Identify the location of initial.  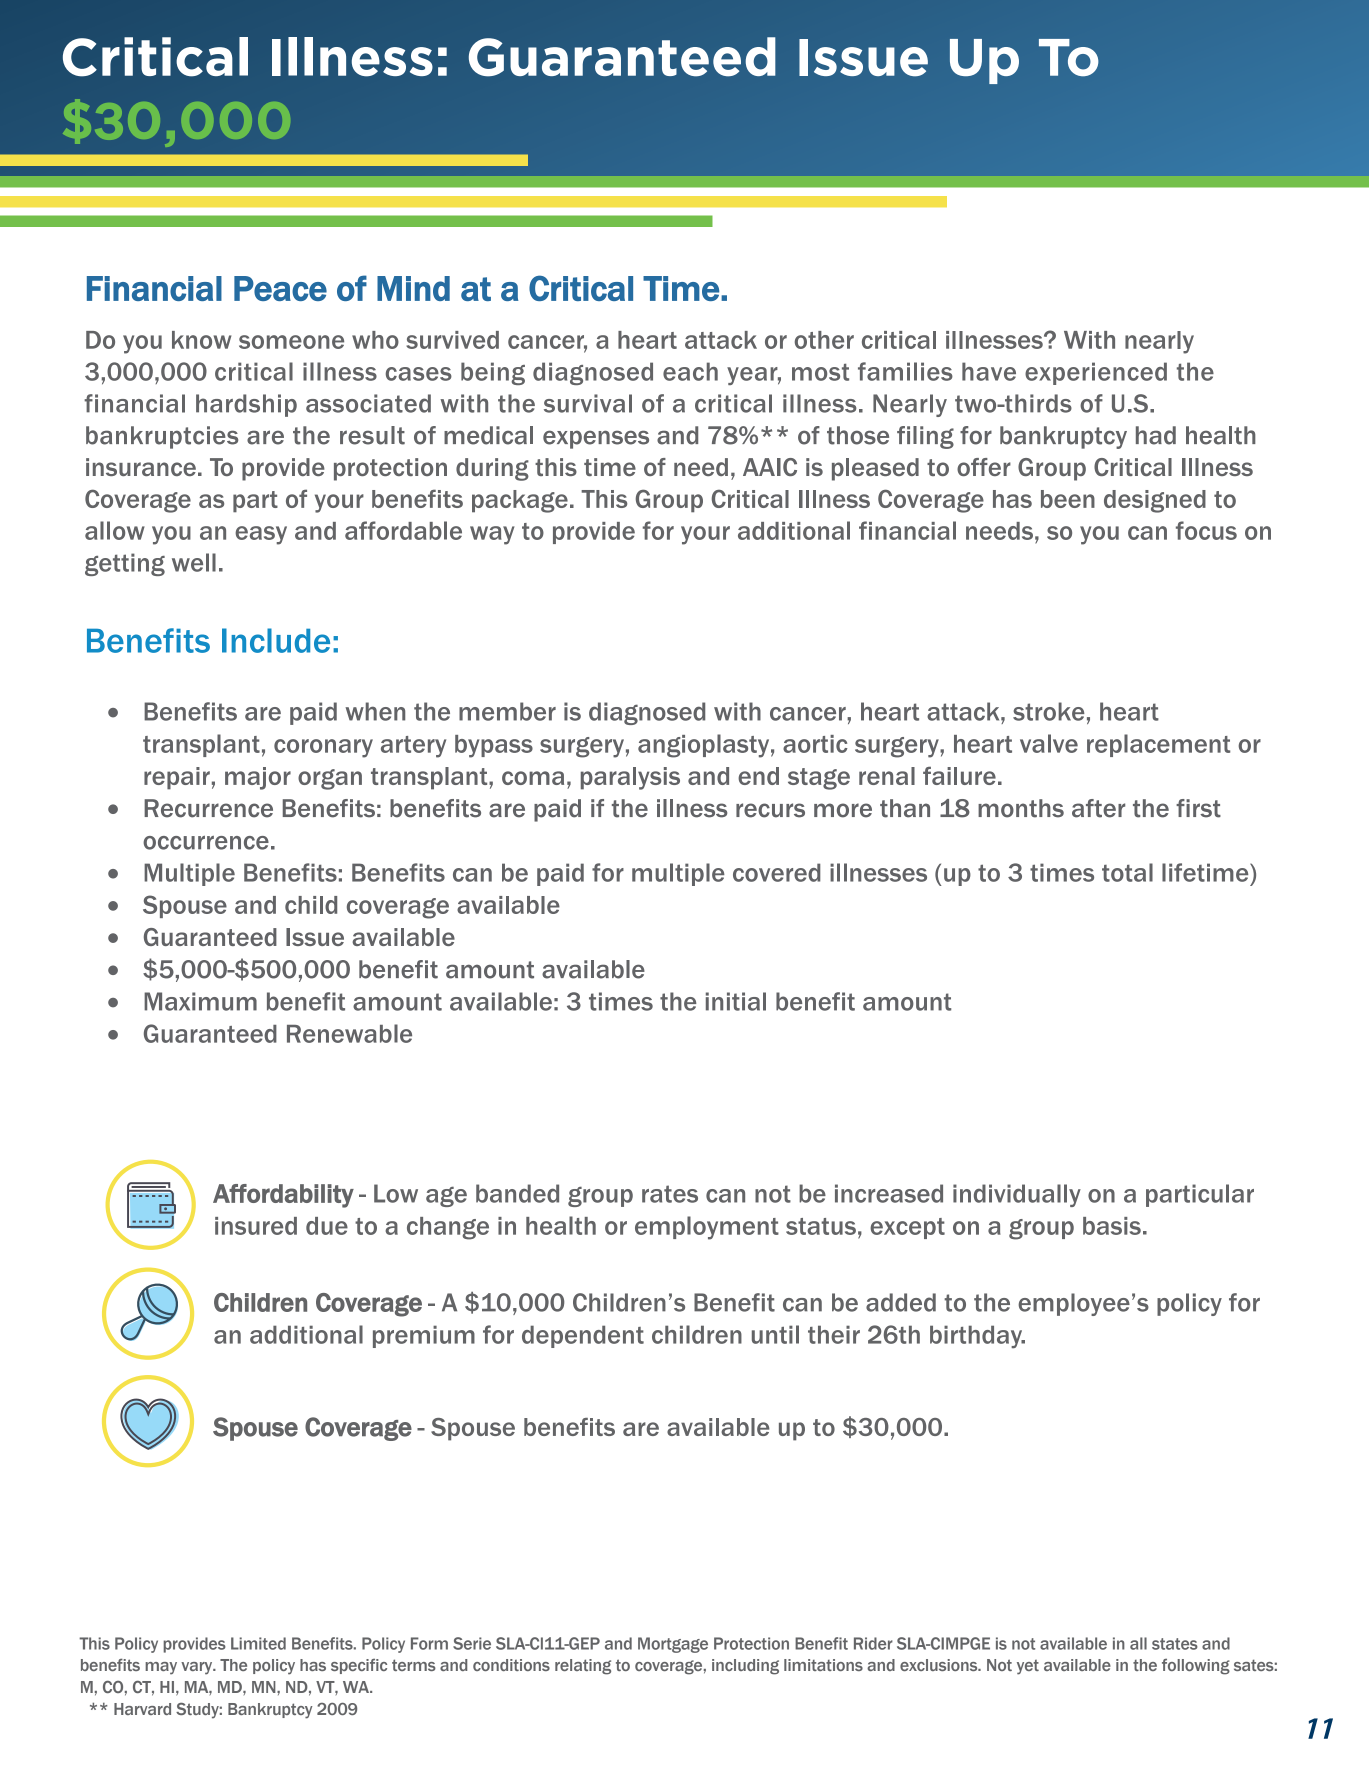
(736, 1001).
